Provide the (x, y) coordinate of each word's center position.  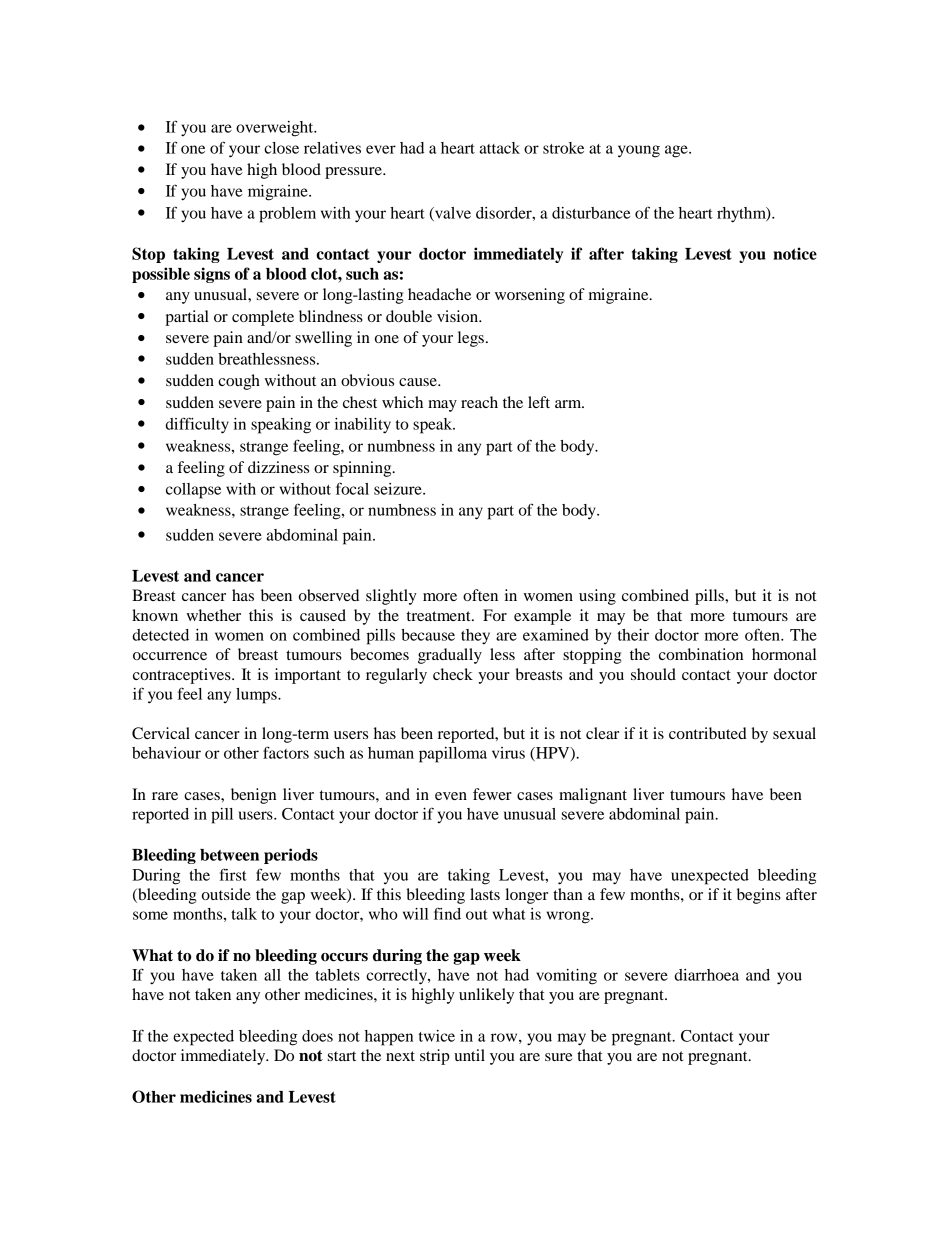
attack (500, 148)
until (469, 1055)
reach (479, 402)
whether (213, 615)
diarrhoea (706, 975)
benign (253, 796)
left (539, 402)
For (495, 615)
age (677, 151)
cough (239, 382)
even (451, 796)
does (317, 1036)
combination (701, 654)
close (281, 148)
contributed (708, 733)
